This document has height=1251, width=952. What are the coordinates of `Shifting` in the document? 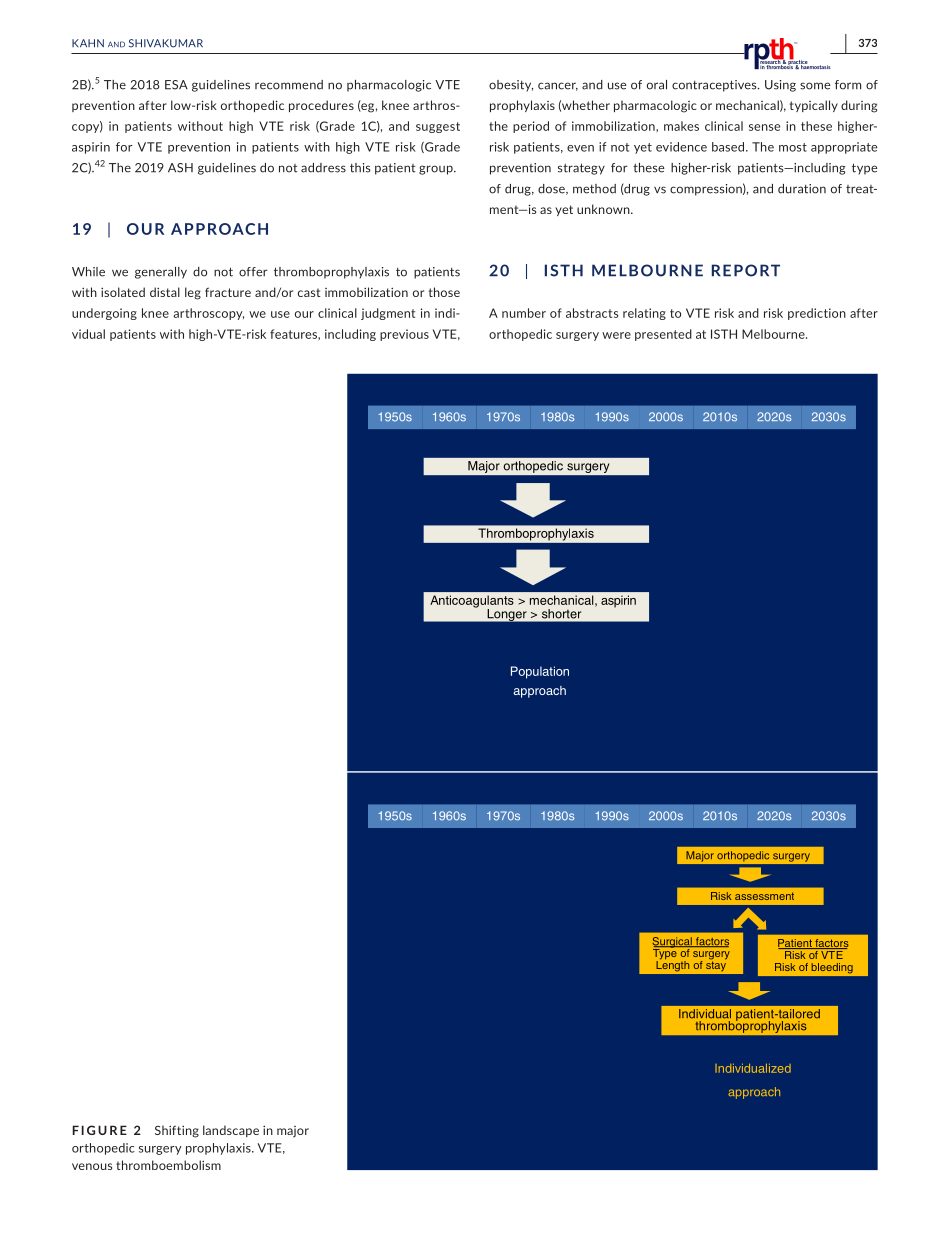 It's located at (177, 1131).
